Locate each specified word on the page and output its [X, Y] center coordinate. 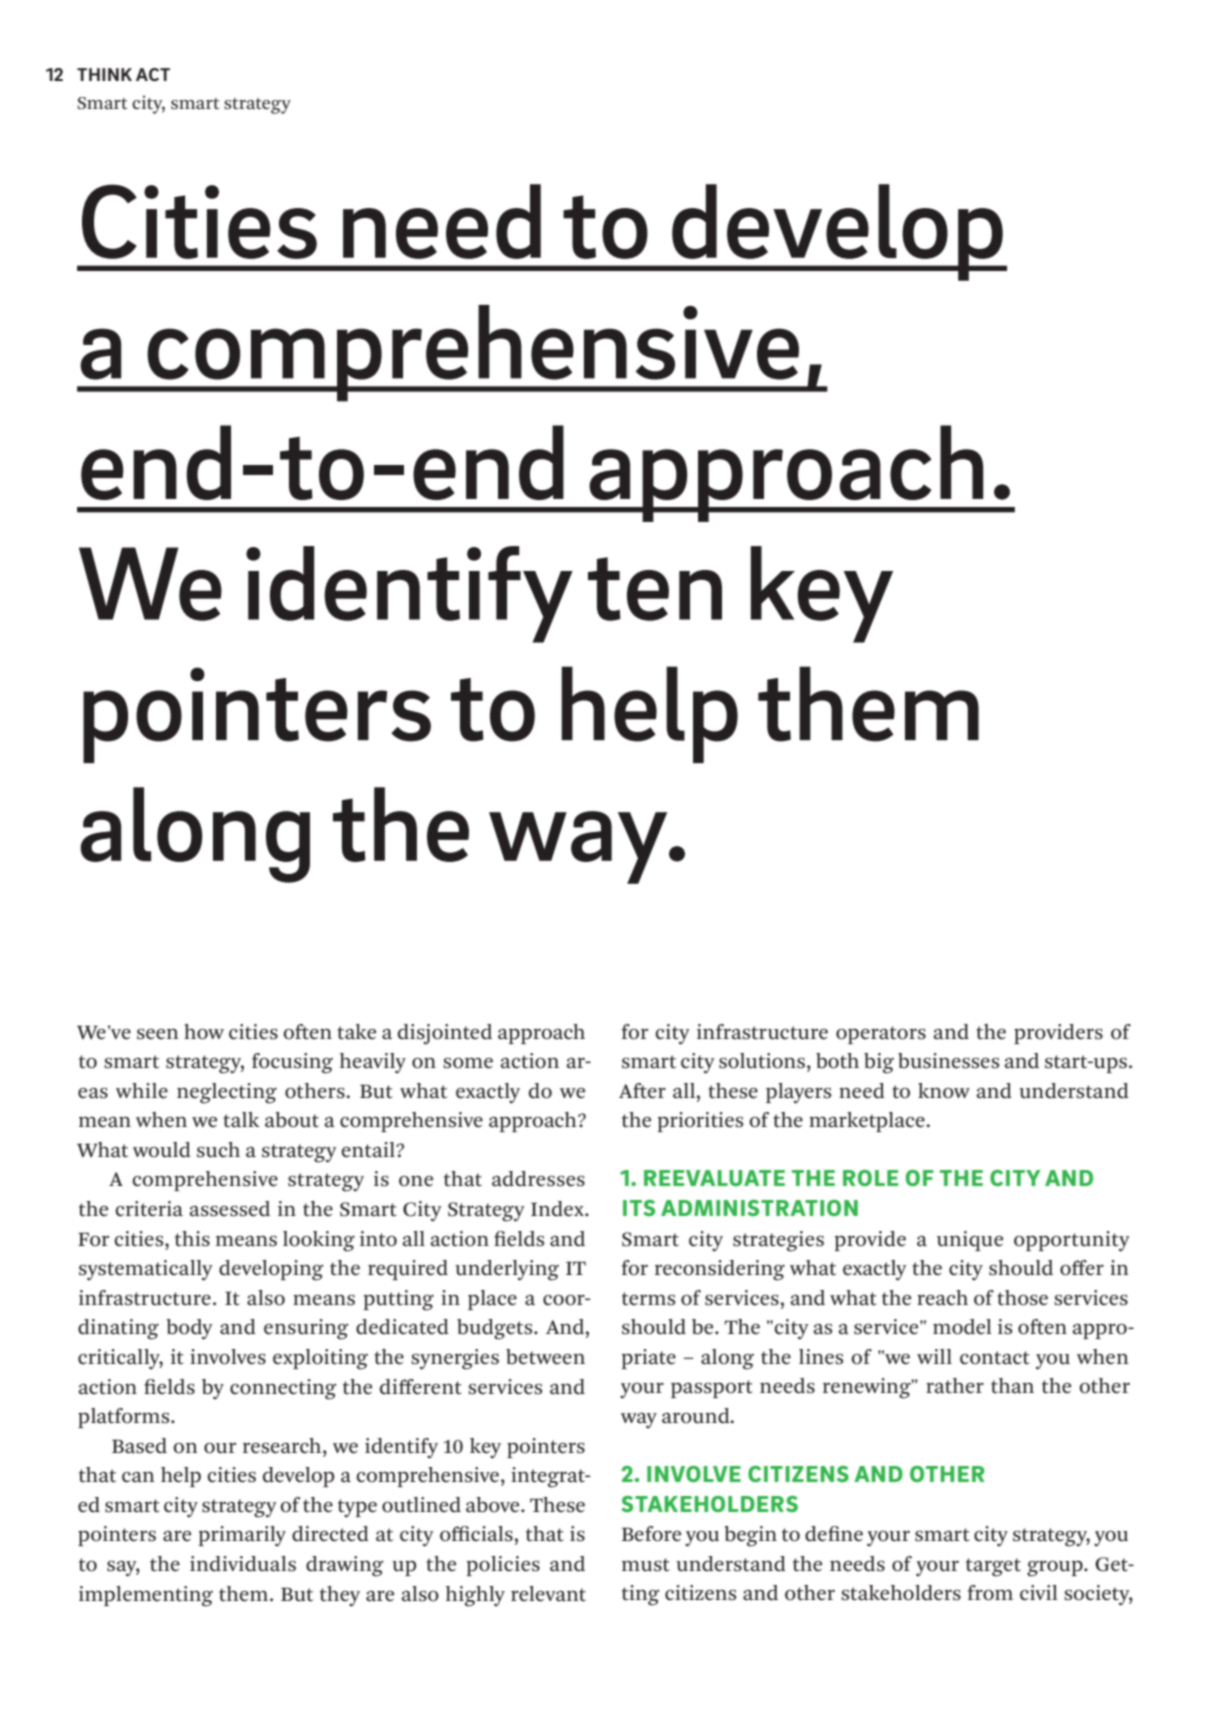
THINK [104, 74]
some [468, 1063]
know [944, 1091]
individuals [243, 1564]
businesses [948, 1061]
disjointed [445, 1034]
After [642, 1091]
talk [241, 1120]
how [204, 1032]
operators [881, 1035]
